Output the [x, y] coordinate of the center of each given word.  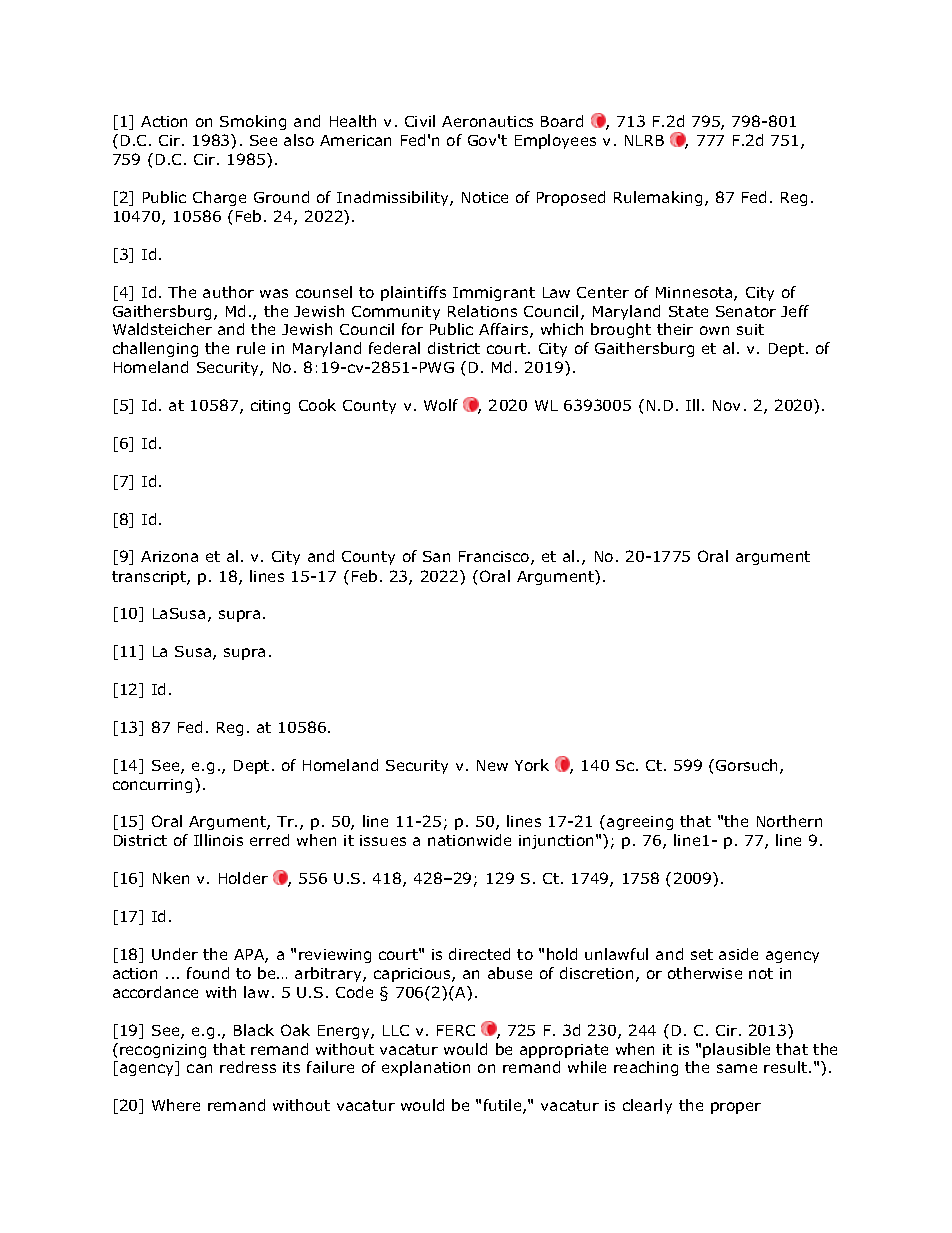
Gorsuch [748, 766]
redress [248, 1067]
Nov [726, 405]
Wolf [441, 405]
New [492, 765]
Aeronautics [487, 121]
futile [504, 1106]
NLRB [644, 140]
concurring [152, 786]
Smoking [253, 122]
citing [270, 407]
